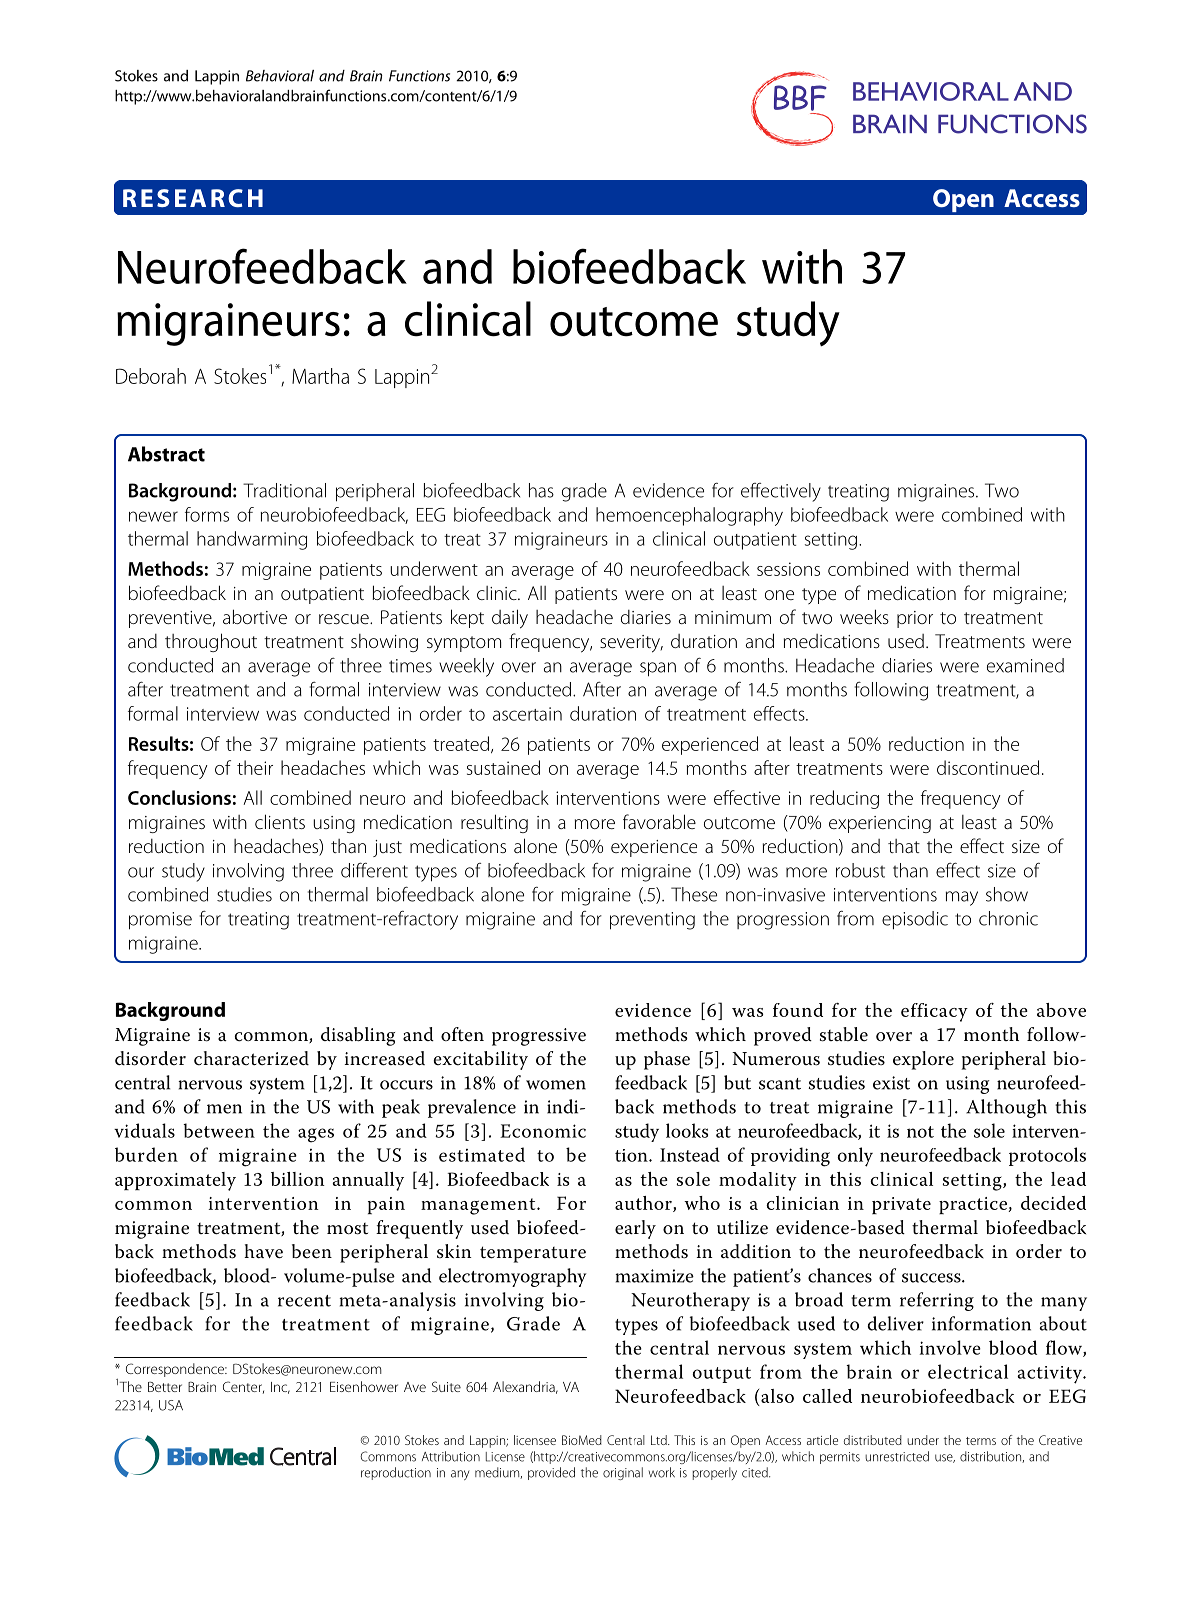 This screenshot has width=1201, height=1601. Describe the element at coordinates (160, 921) in the screenshot. I see `promise` at that location.
